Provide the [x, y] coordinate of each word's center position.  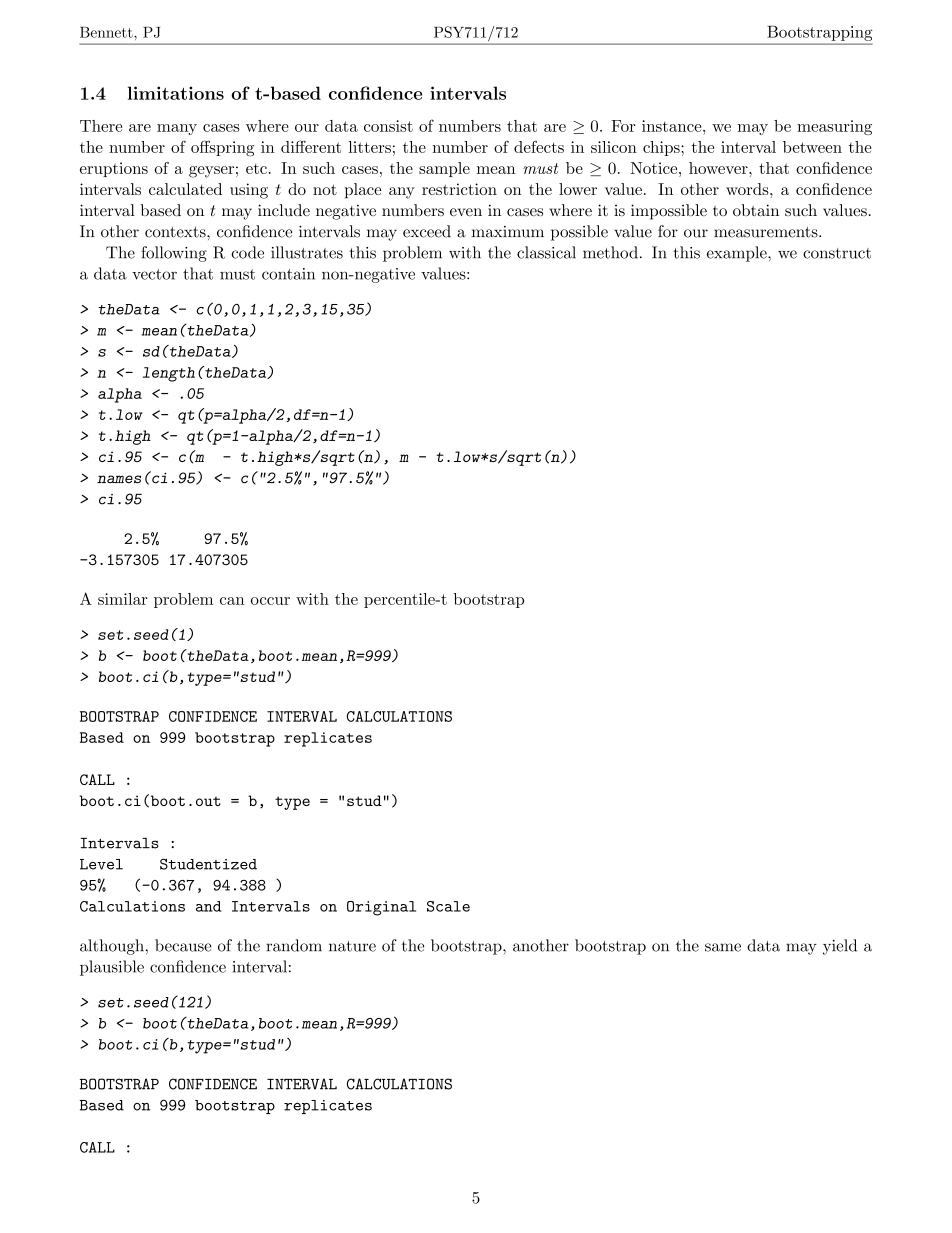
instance [673, 126]
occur [270, 601]
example [738, 254]
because [183, 945]
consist [388, 126]
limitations [176, 93]
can [232, 601]
